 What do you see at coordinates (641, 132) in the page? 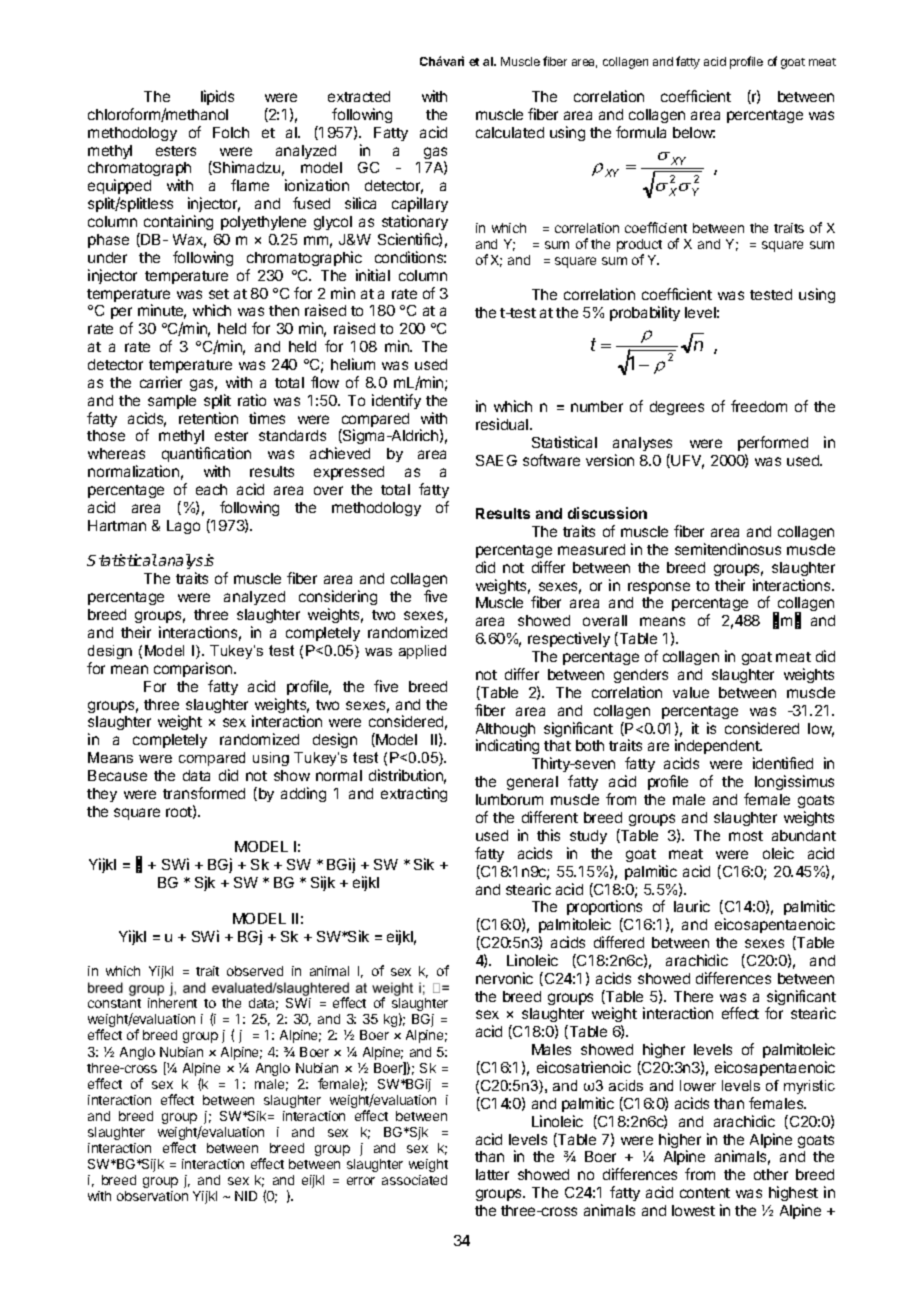
I see `formula` at bounding box center [641, 132].
